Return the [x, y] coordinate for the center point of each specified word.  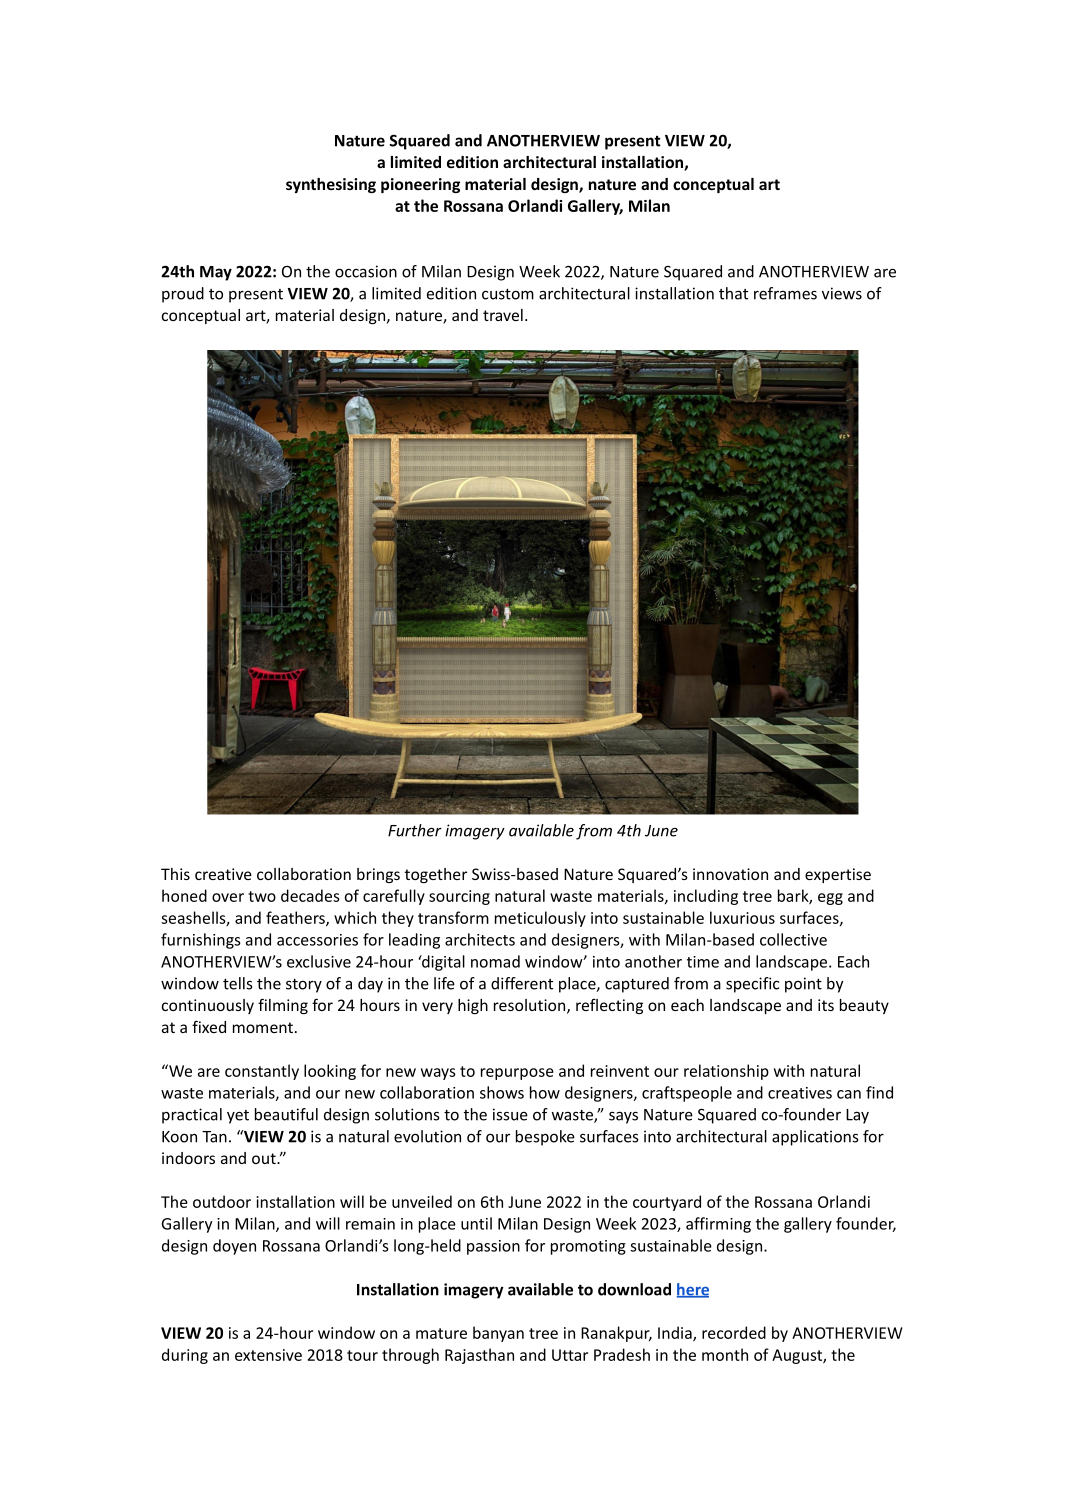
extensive [268, 1355]
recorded [734, 1332]
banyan [498, 1334]
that [733, 293]
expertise [838, 875]
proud [183, 295]
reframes [785, 293]
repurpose [517, 1074]
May [216, 273]
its [826, 1005]
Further [415, 830]
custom [508, 294]
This [175, 874]
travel [503, 315]
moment [263, 1027]
